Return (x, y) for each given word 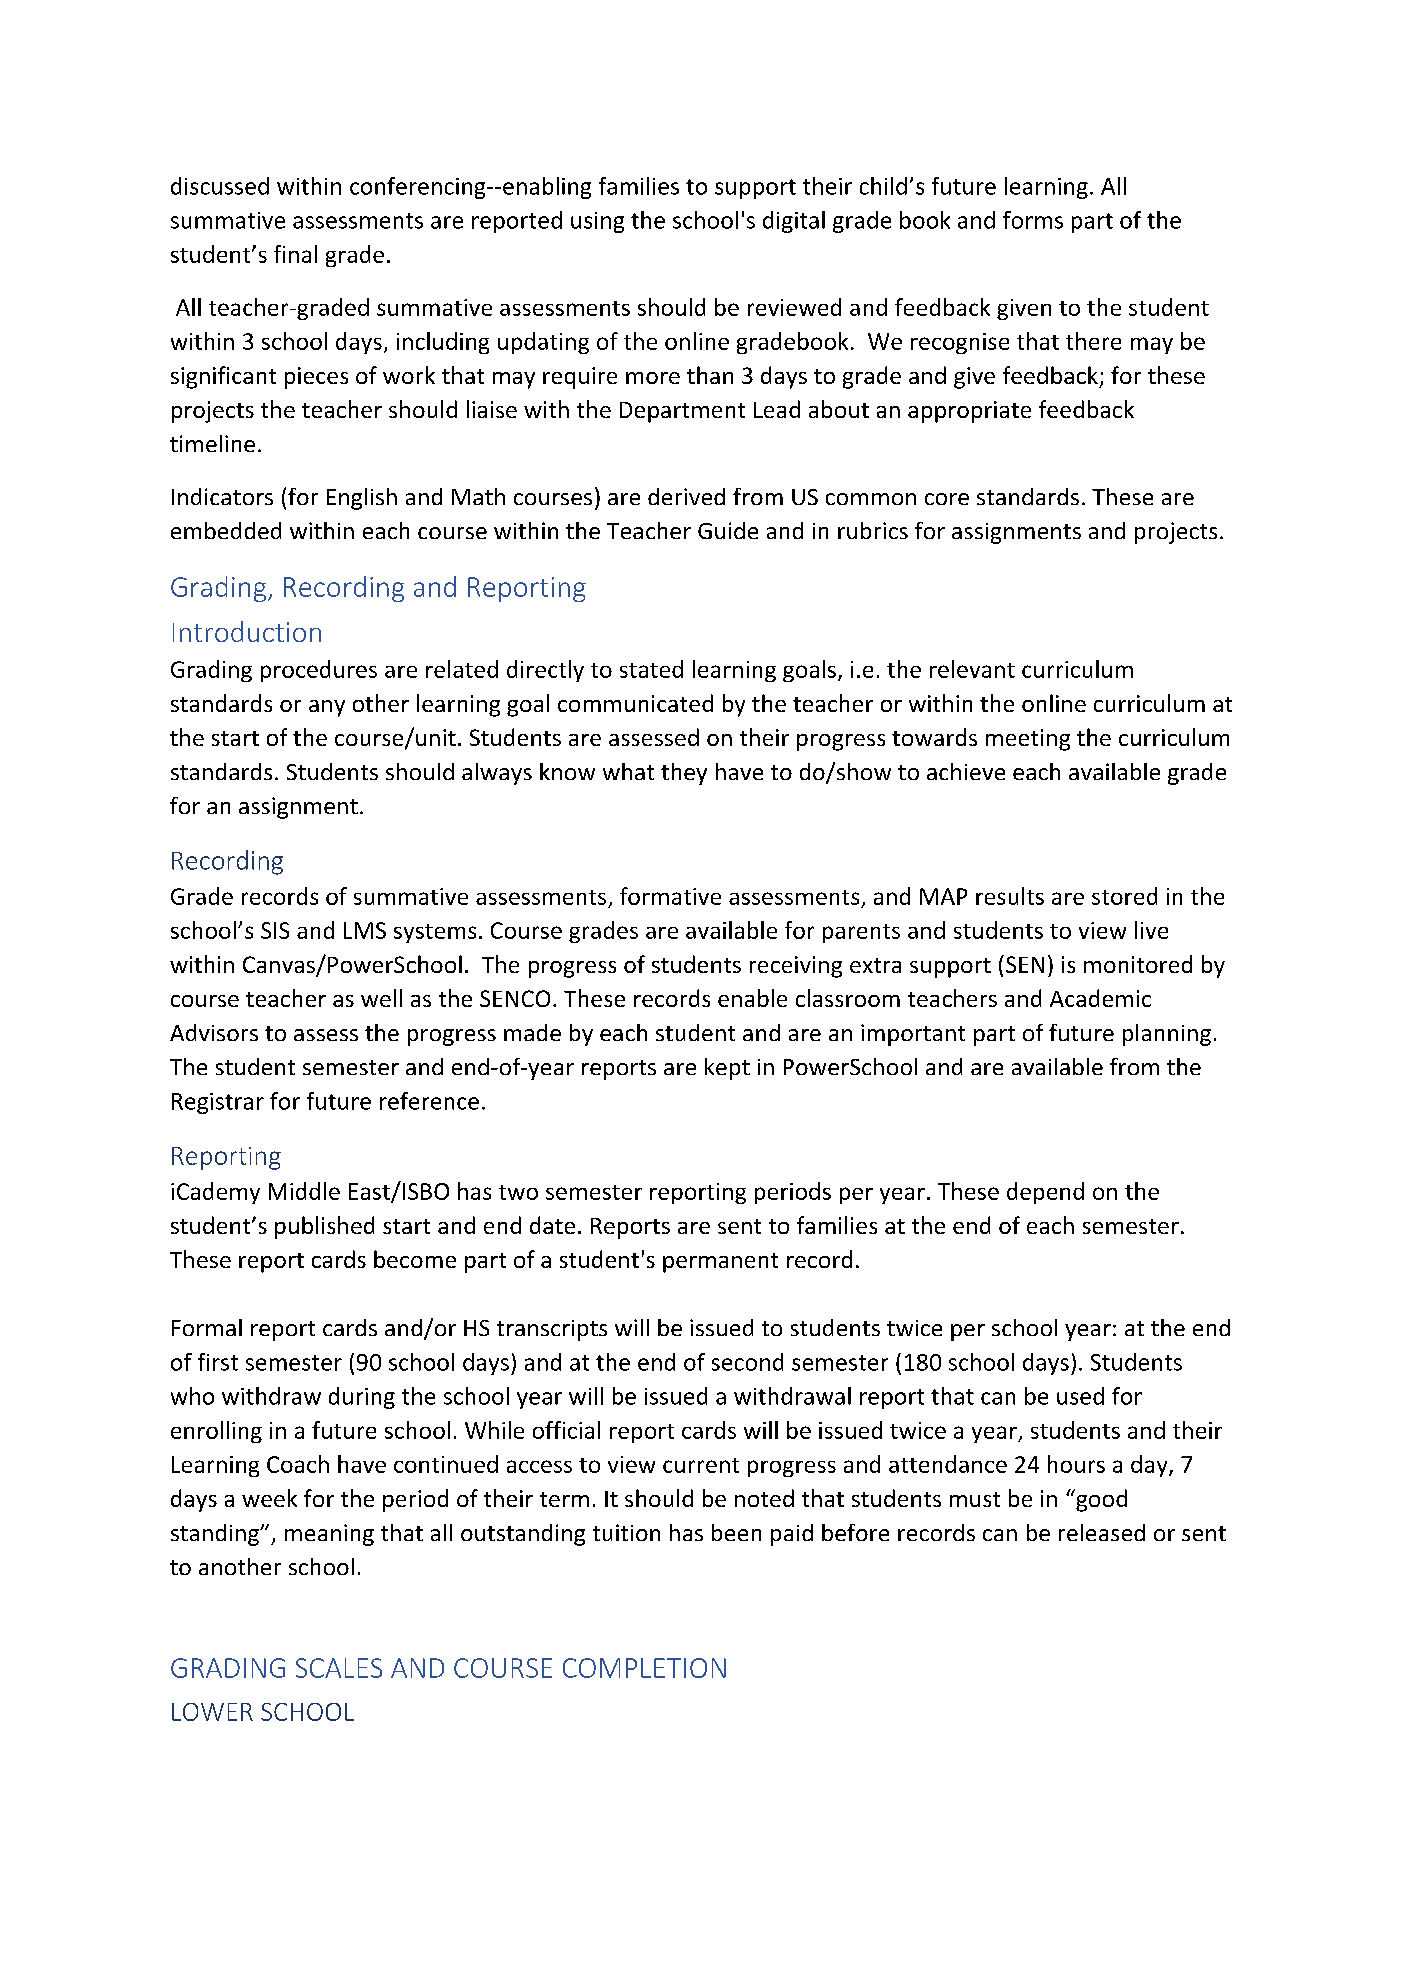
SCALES (339, 1668)
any (327, 708)
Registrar (218, 1103)
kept (727, 1069)
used (1080, 1396)
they (684, 774)
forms (1033, 220)
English (362, 499)
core (947, 499)
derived (686, 496)
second (747, 1362)
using (597, 222)
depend (1045, 1193)
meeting (1028, 740)
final (295, 254)
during (362, 1398)
